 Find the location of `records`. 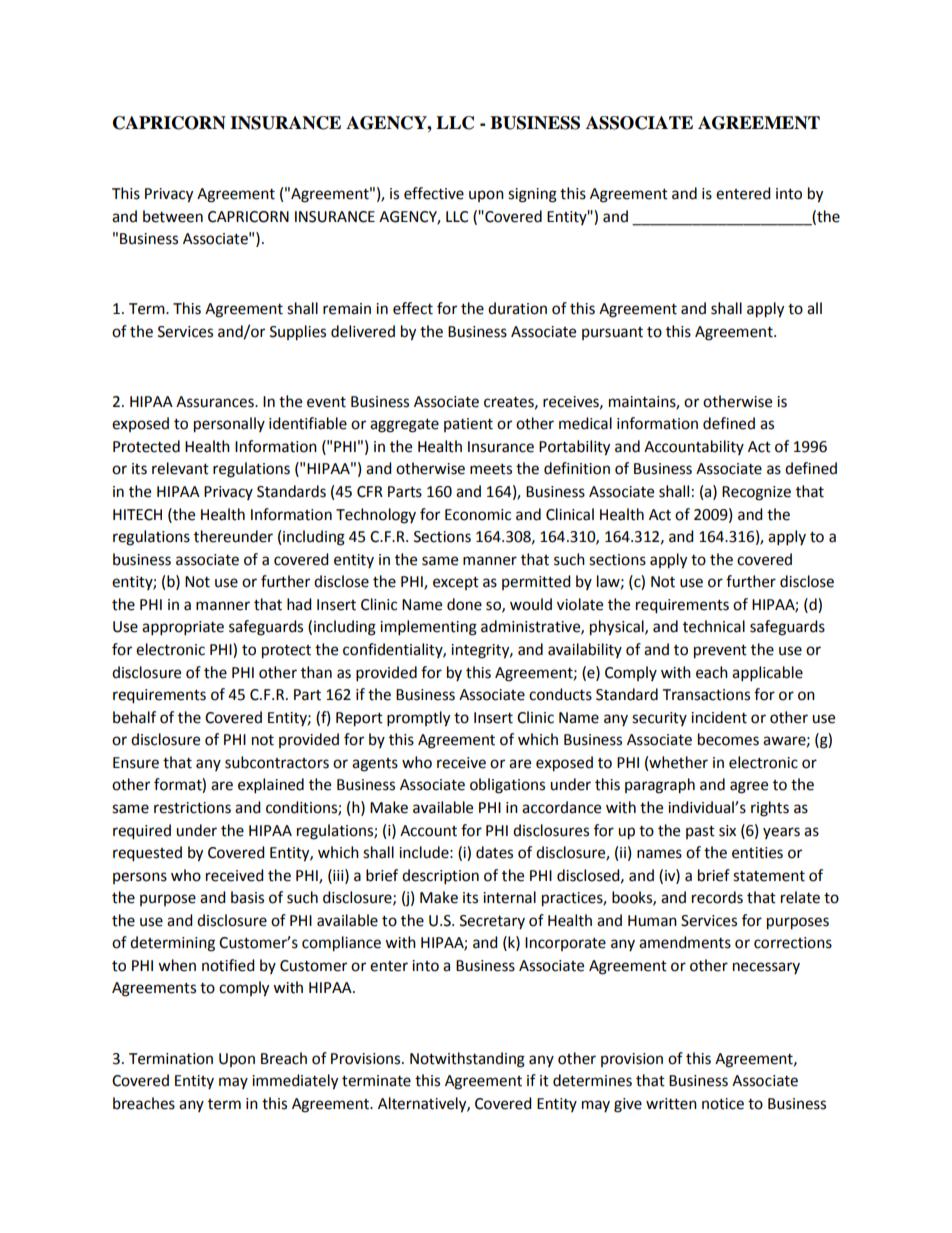

records is located at coordinates (717, 897).
